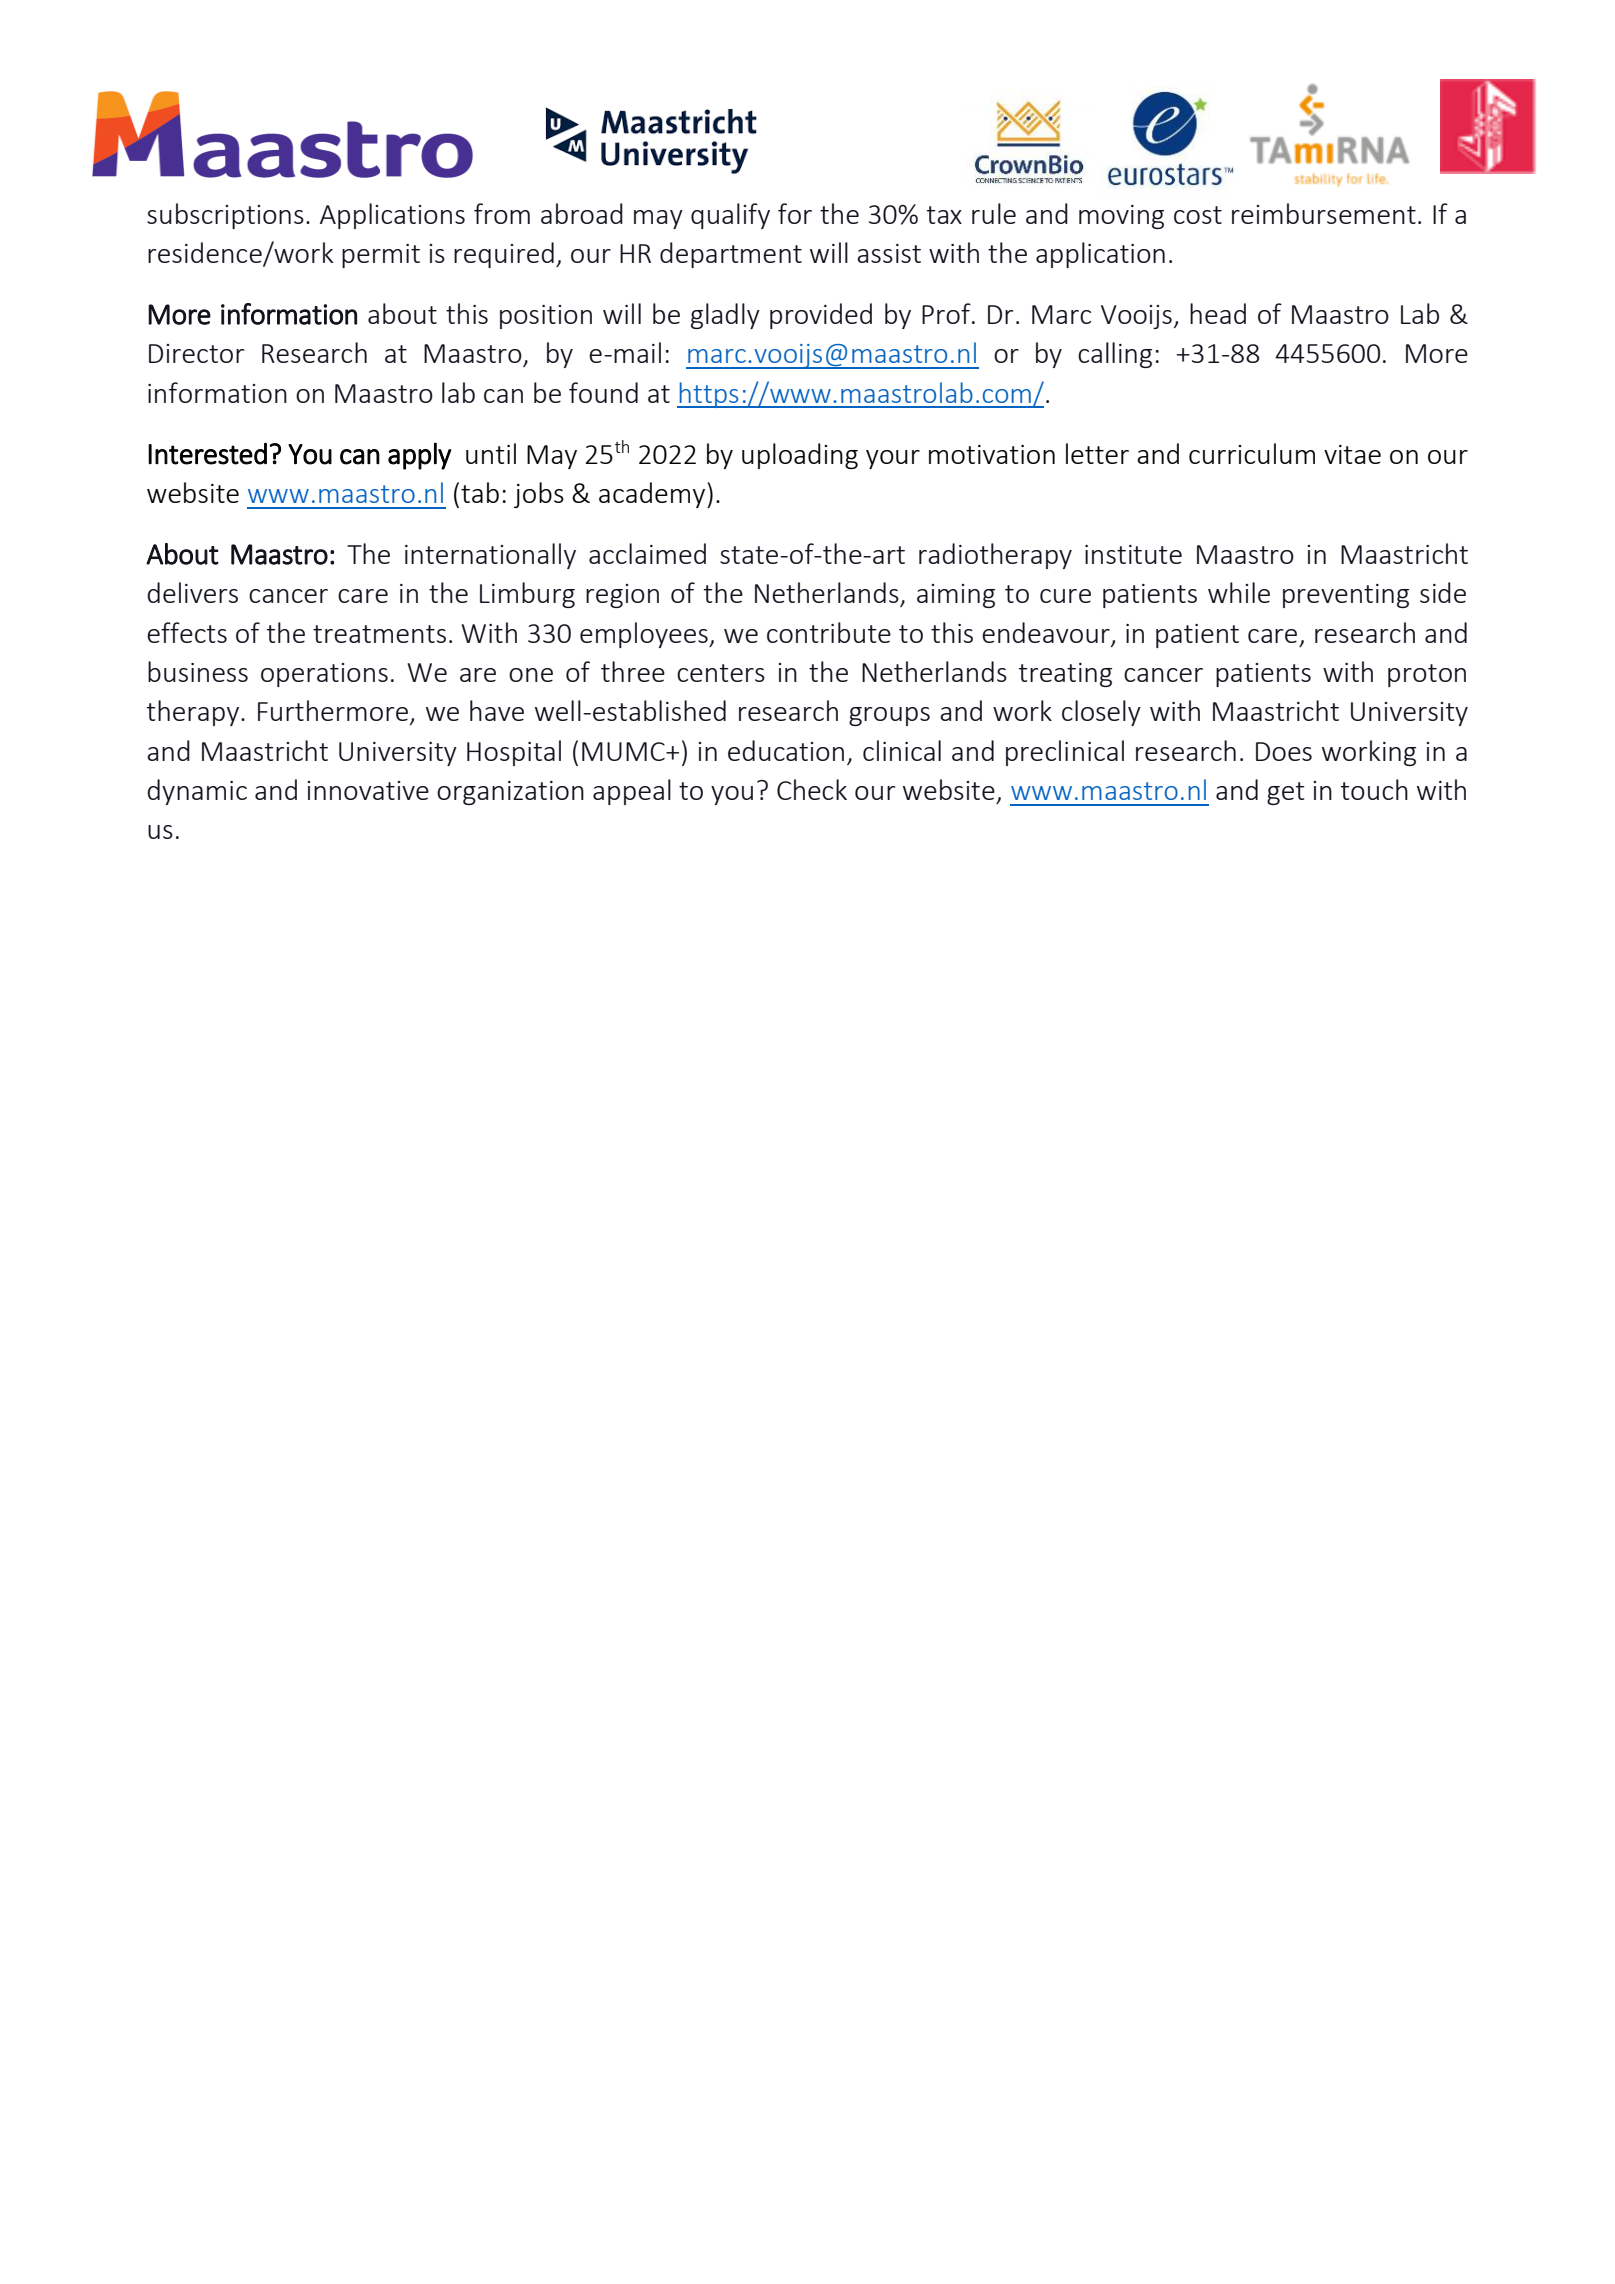  What do you see at coordinates (1324, 213) in the document?
I see `reimbursement` at bounding box center [1324, 213].
